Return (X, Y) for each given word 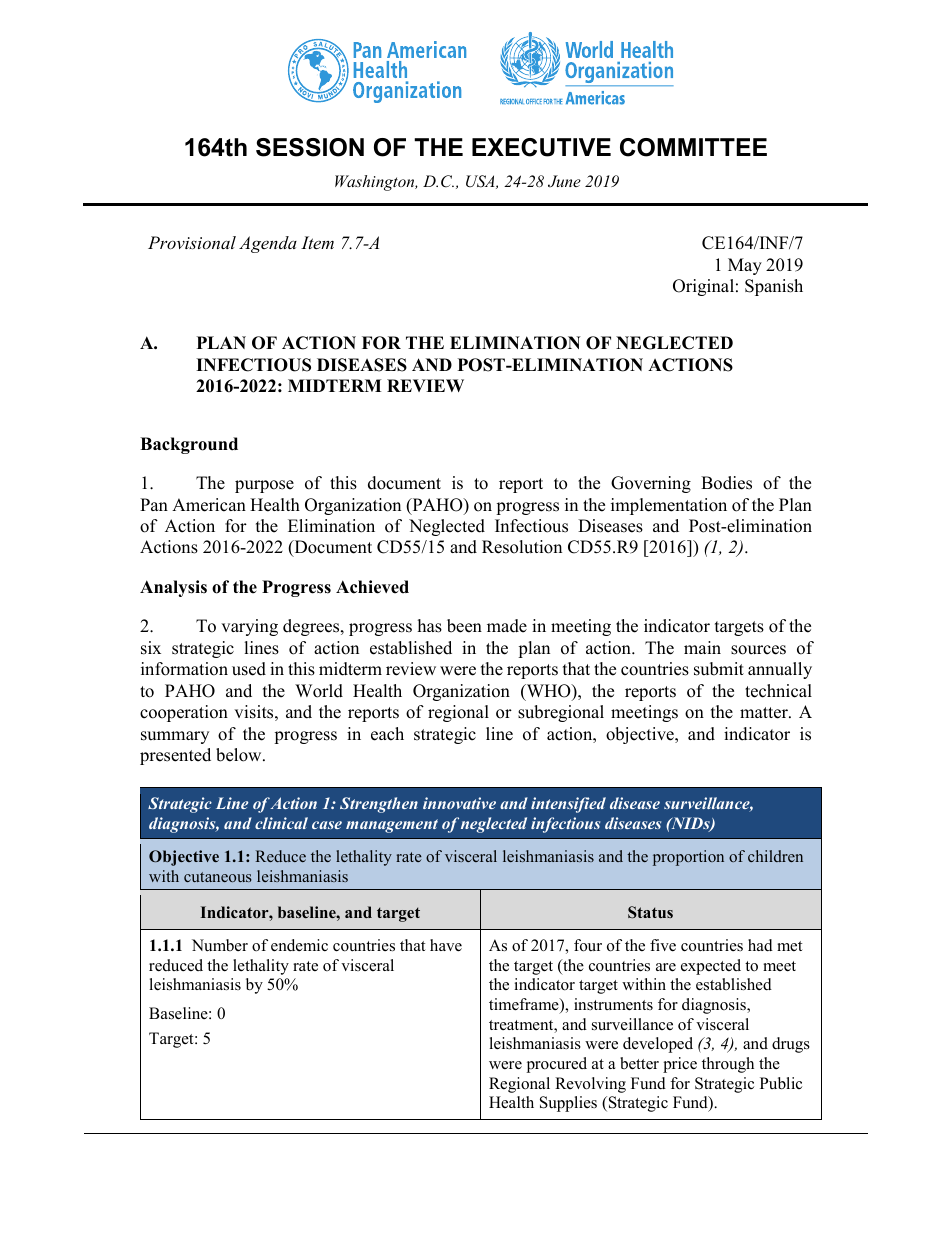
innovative (459, 803)
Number (220, 945)
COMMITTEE (693, 147)
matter (765, 713)
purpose (264, 486)
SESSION (310, 147)
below (240, 755)
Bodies (726, 483)
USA (481, 182)
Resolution (522, 547)
